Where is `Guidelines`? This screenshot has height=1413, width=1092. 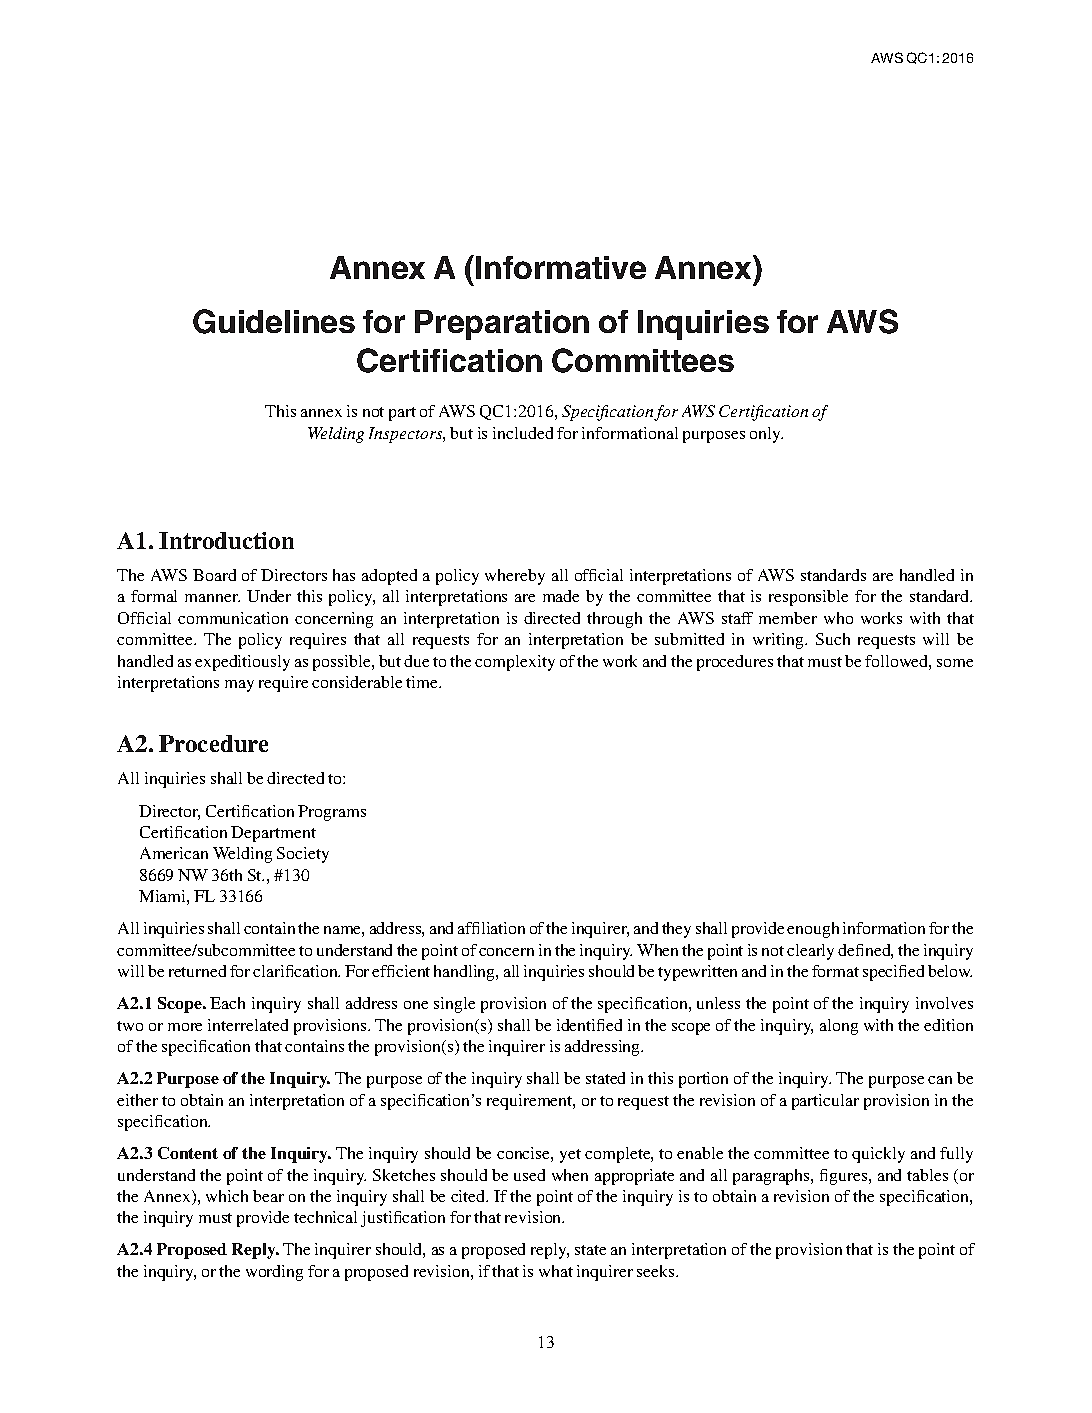
Guidelines is located at coordinates (274, 321).
